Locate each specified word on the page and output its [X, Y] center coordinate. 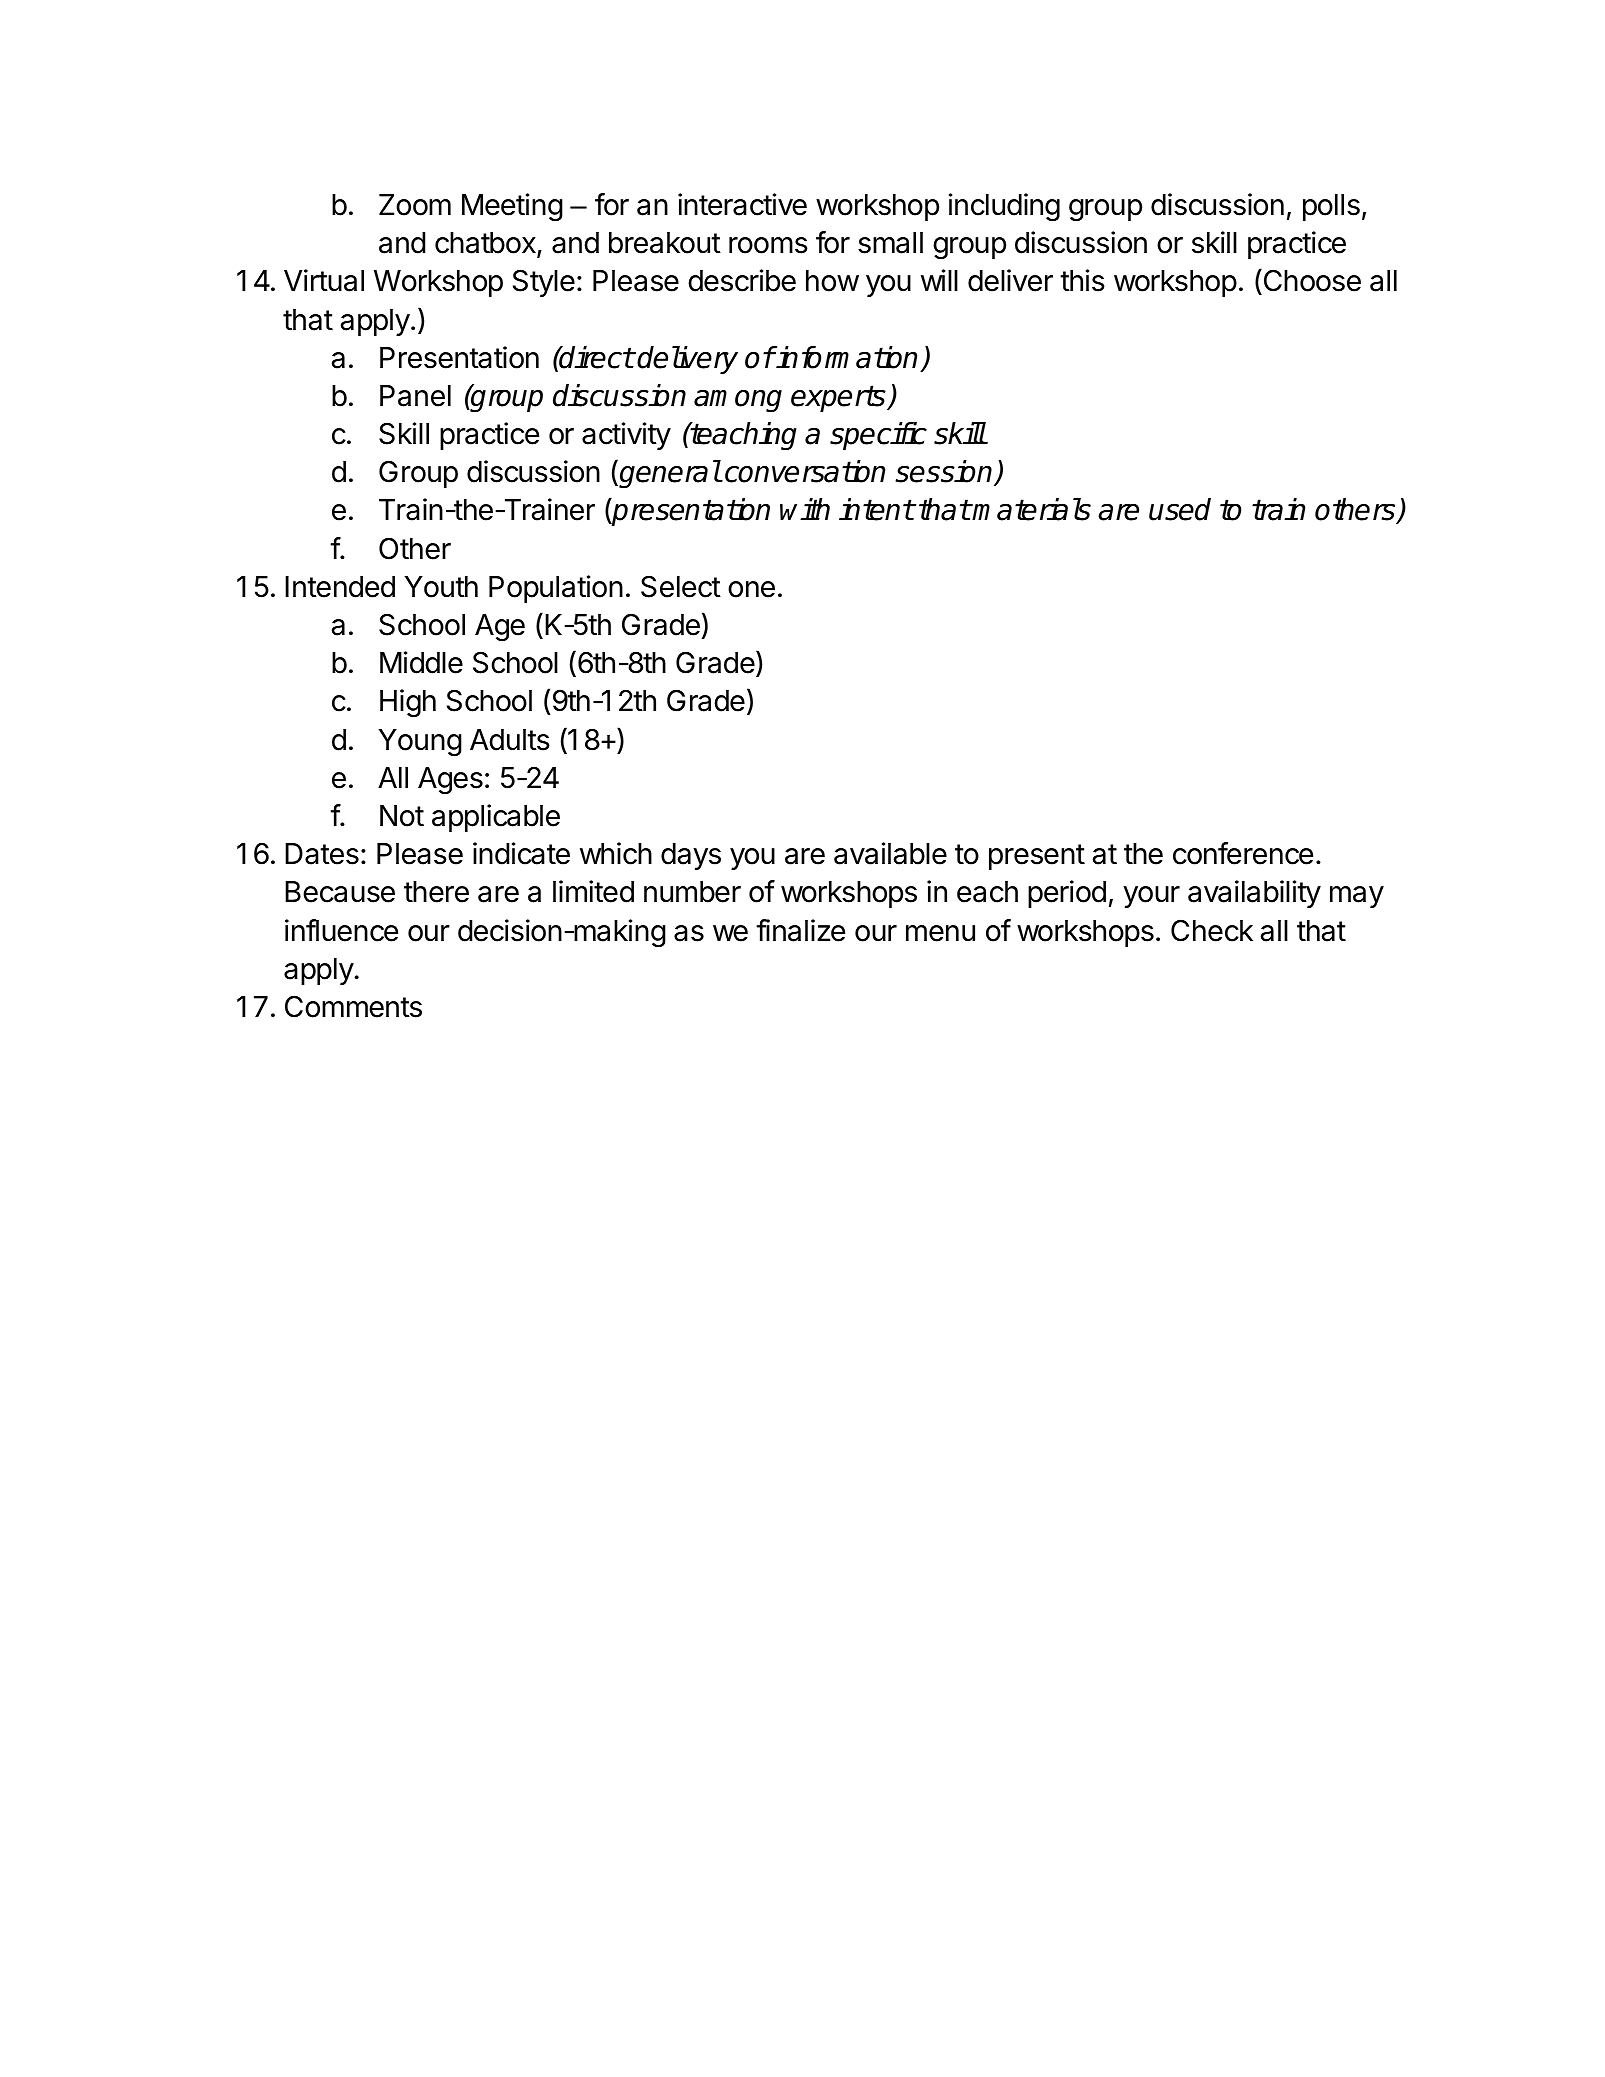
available [890, 853]
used [1180, 509]
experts [839, 398]
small [890, 243]
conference [1243, 853]
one [751, 589]
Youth [441, 587]
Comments [353, 1006]
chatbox [486, 244]
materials [1031, 509]
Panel [415, 396]
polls [1331, 207]
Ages [450, 780]
